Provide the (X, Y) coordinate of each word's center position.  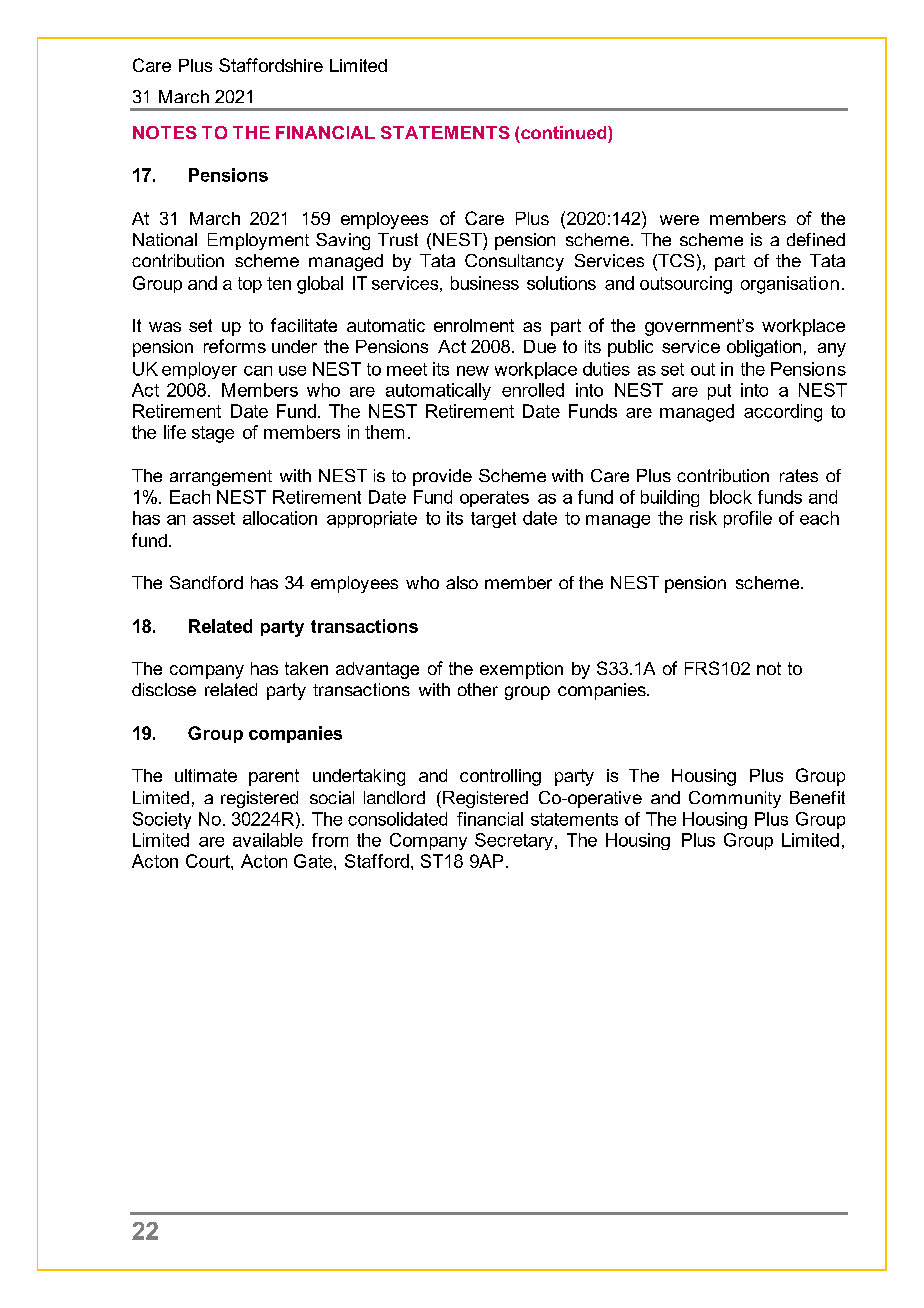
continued (565, 132)
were (679, 220)
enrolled (533, 390)
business (485, 283)
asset (214, 518)
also (462, 582)
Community (735, 799)
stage (213, 434)
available (268, 840)
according (783, 413)
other (478, 689)
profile (748, 519)
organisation (790, 285)
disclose (164, 689)
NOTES (165, 132)
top (250, 285)
